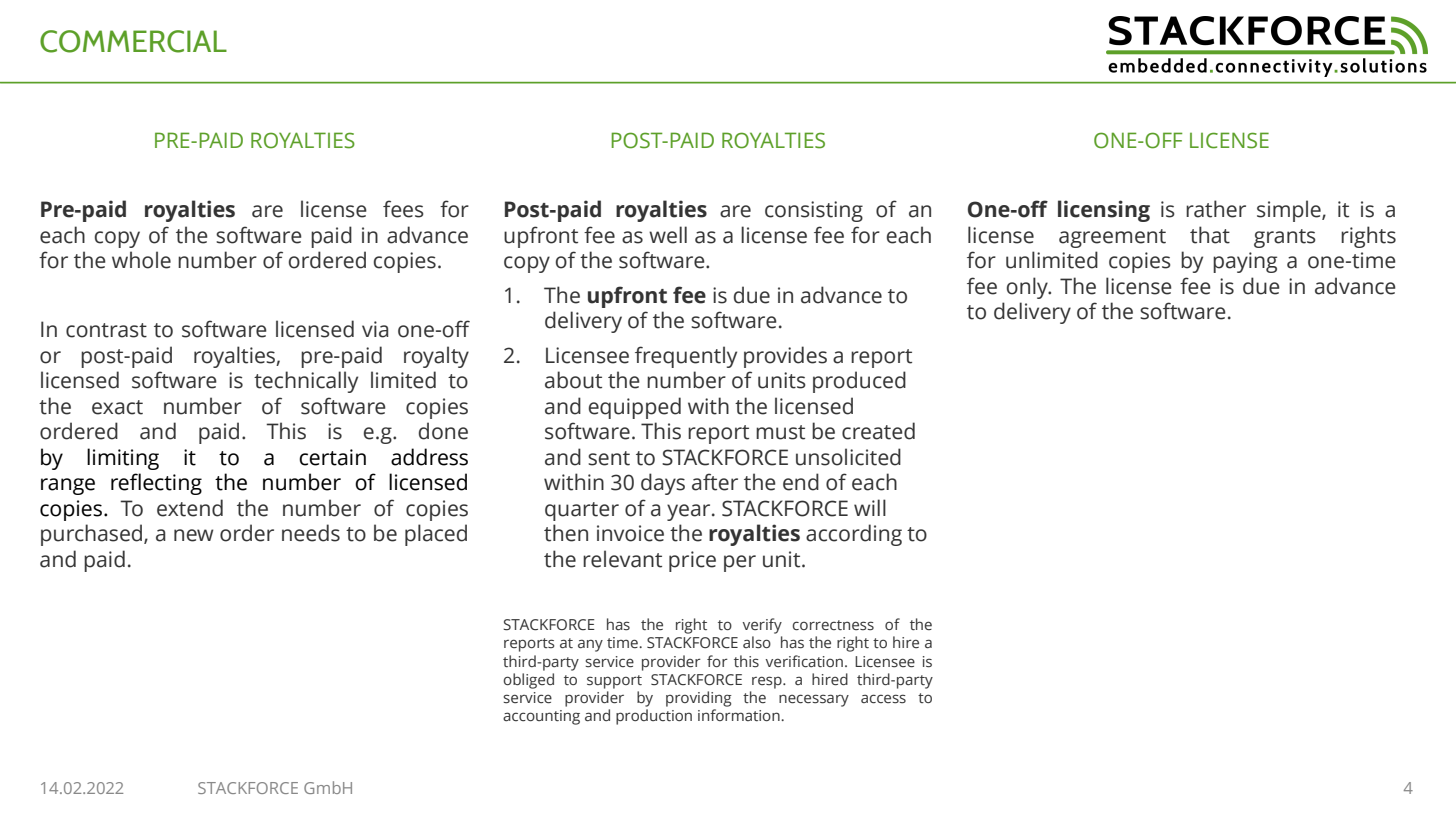 The height and width of the screenshot is (819, 1456). I want to click on new, so click(193, 535).
